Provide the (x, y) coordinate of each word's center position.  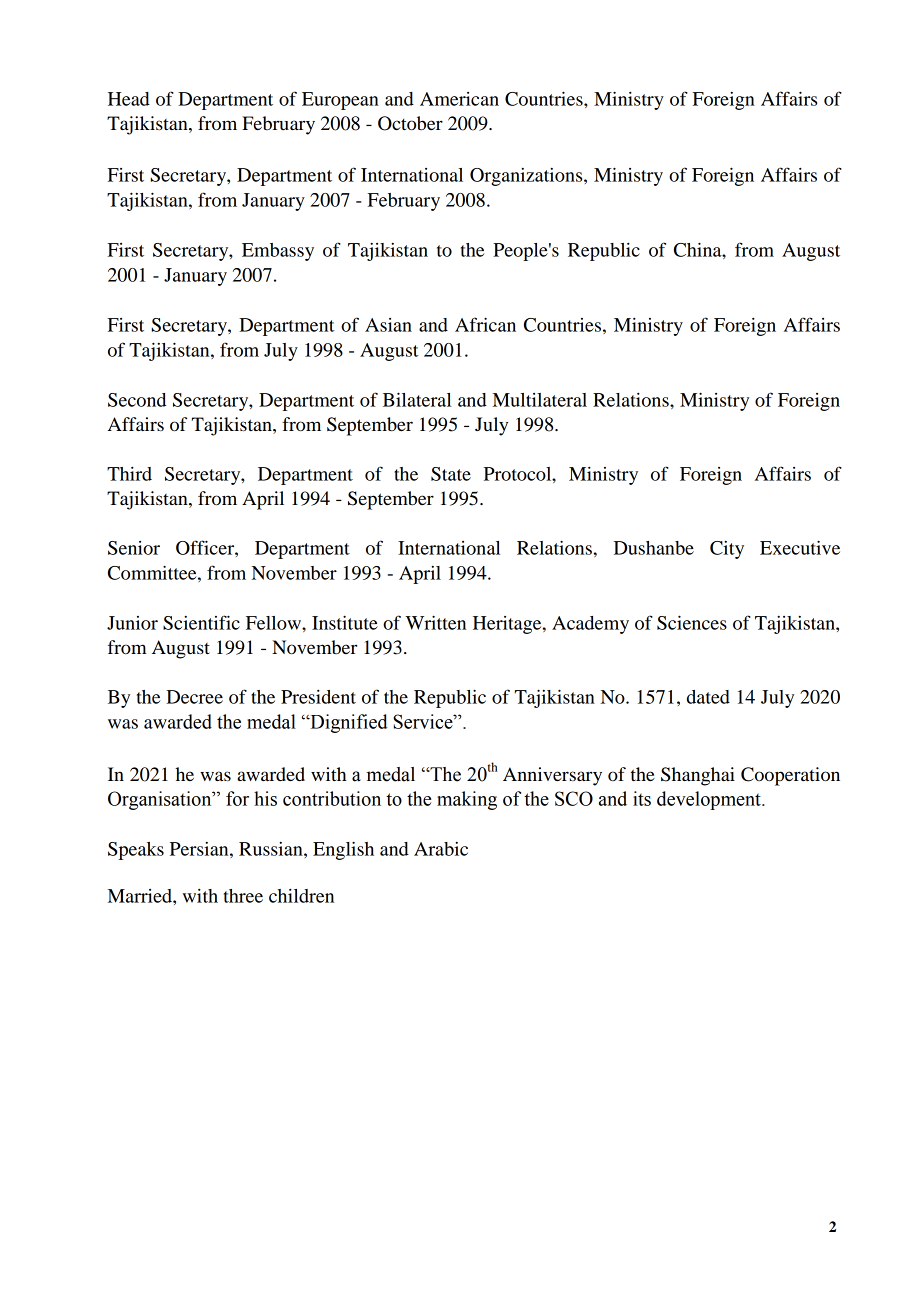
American (459, 99)
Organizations (527, 177)
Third (129, 474)
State (451, 474)
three (243, 896)
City (727, 550)
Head (129, 99)
